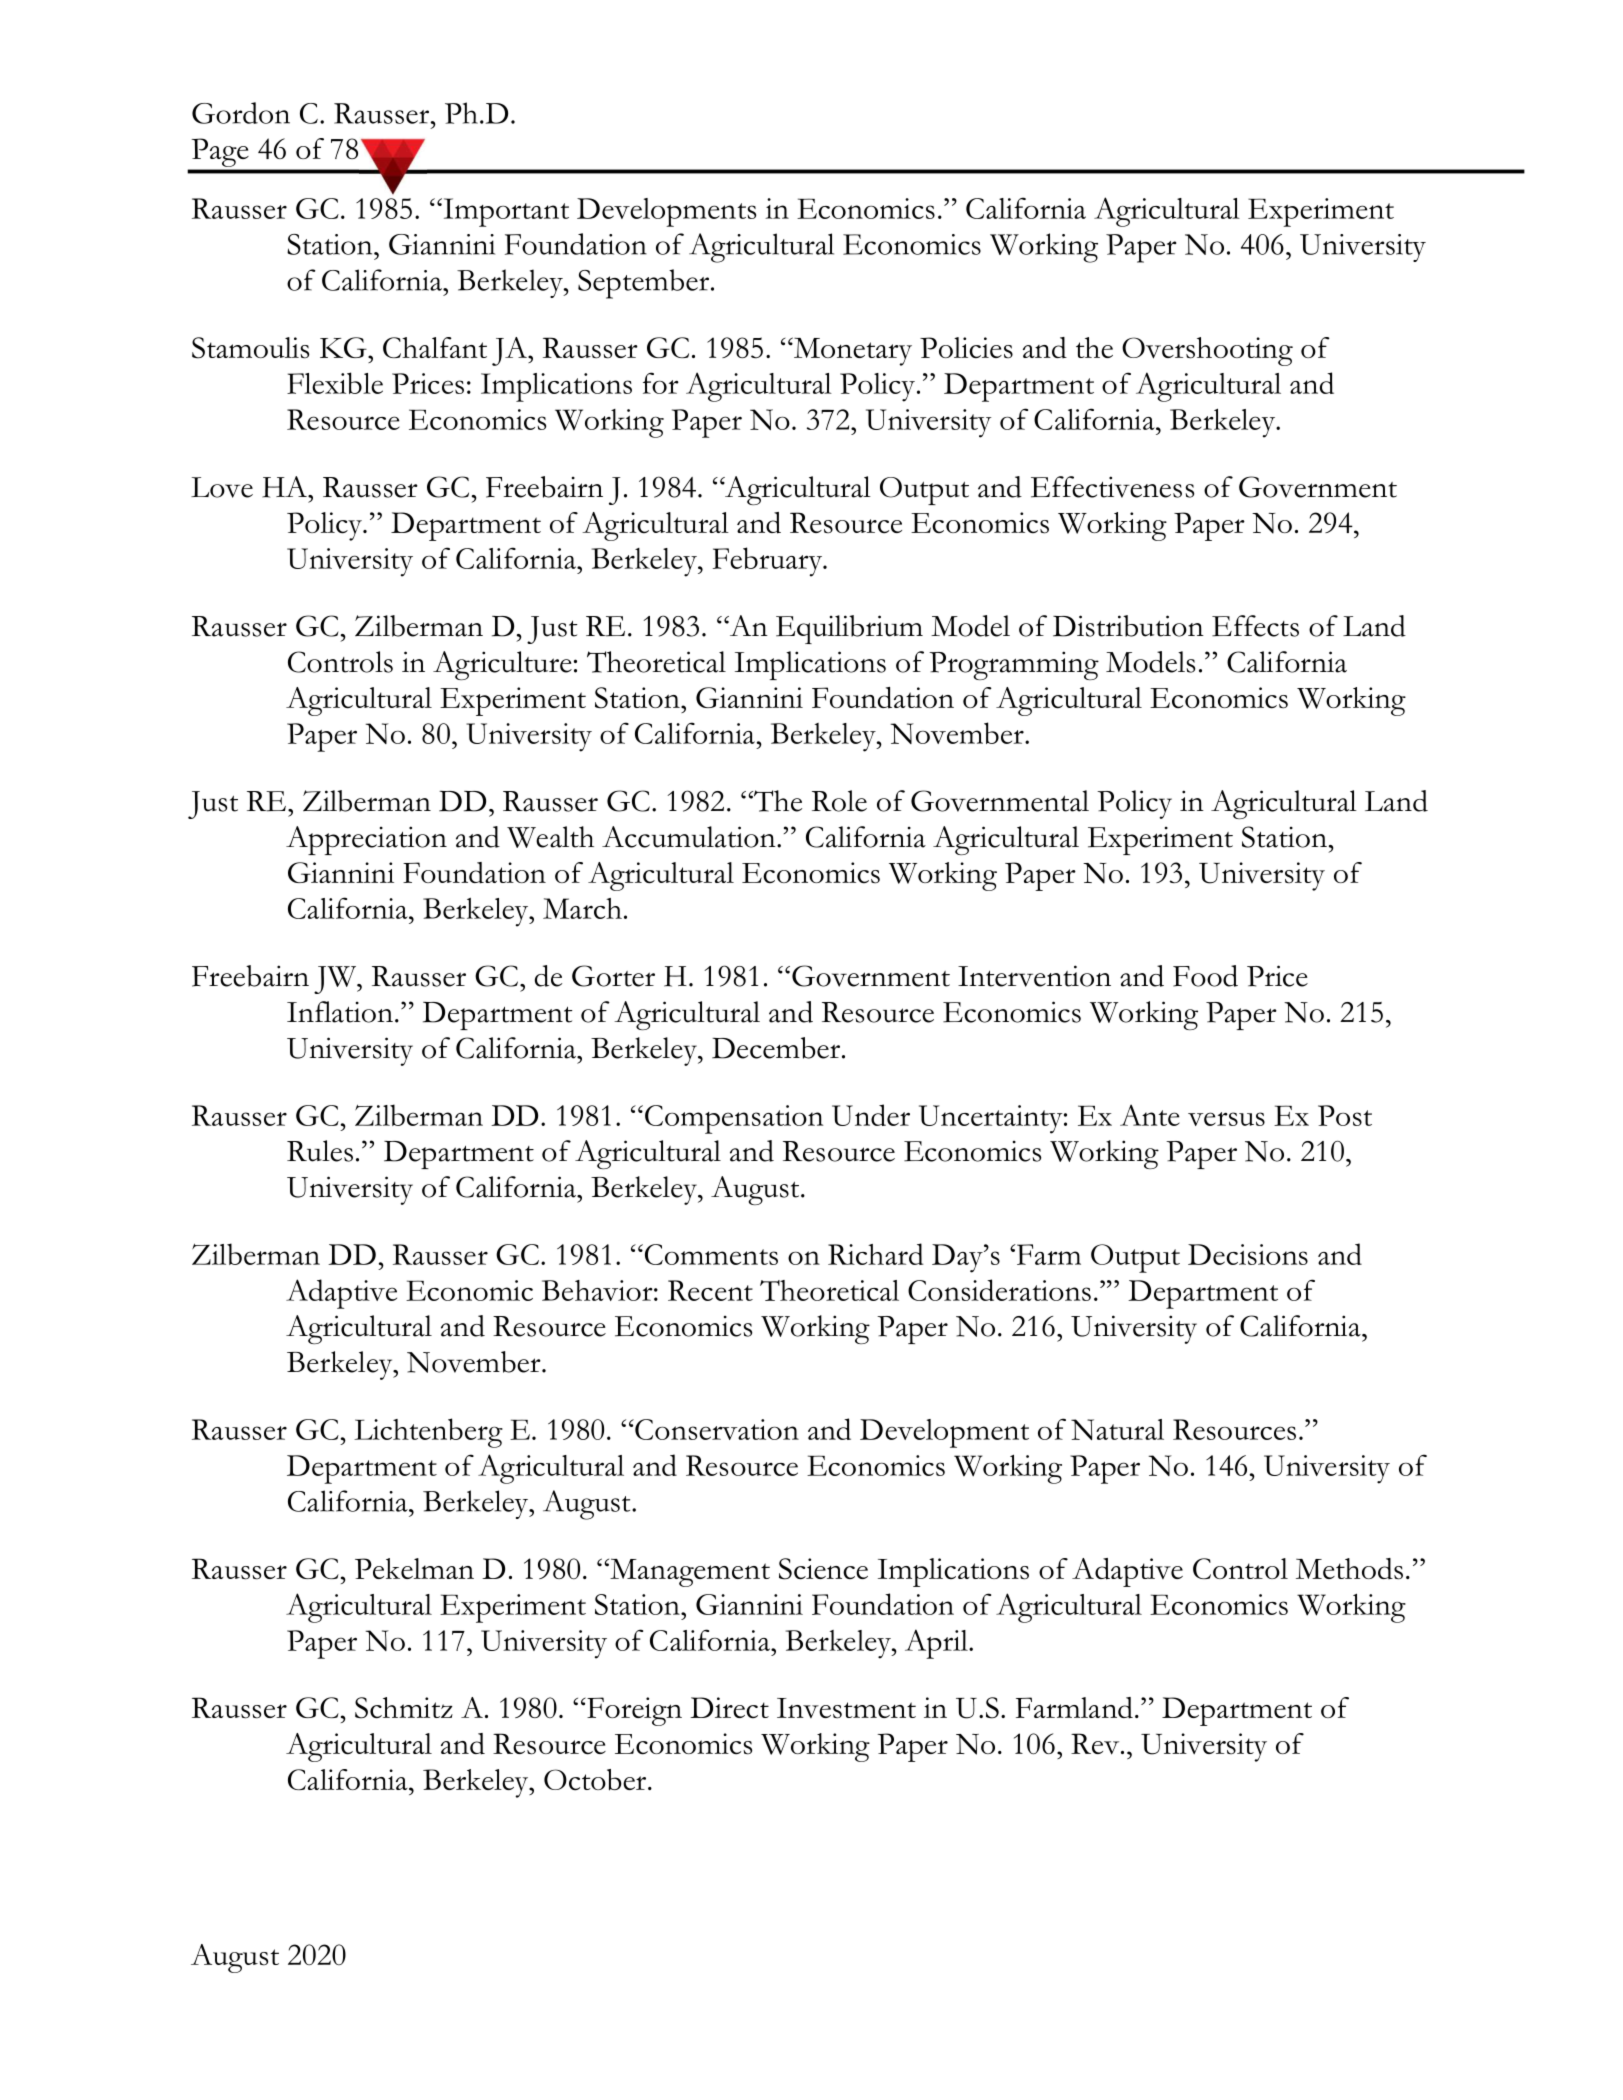 Image resolution: width=1623 pixels, height=2100 pixels. Describe the element at coordinates (839, 801) in the page. I see `Role` at that location.
